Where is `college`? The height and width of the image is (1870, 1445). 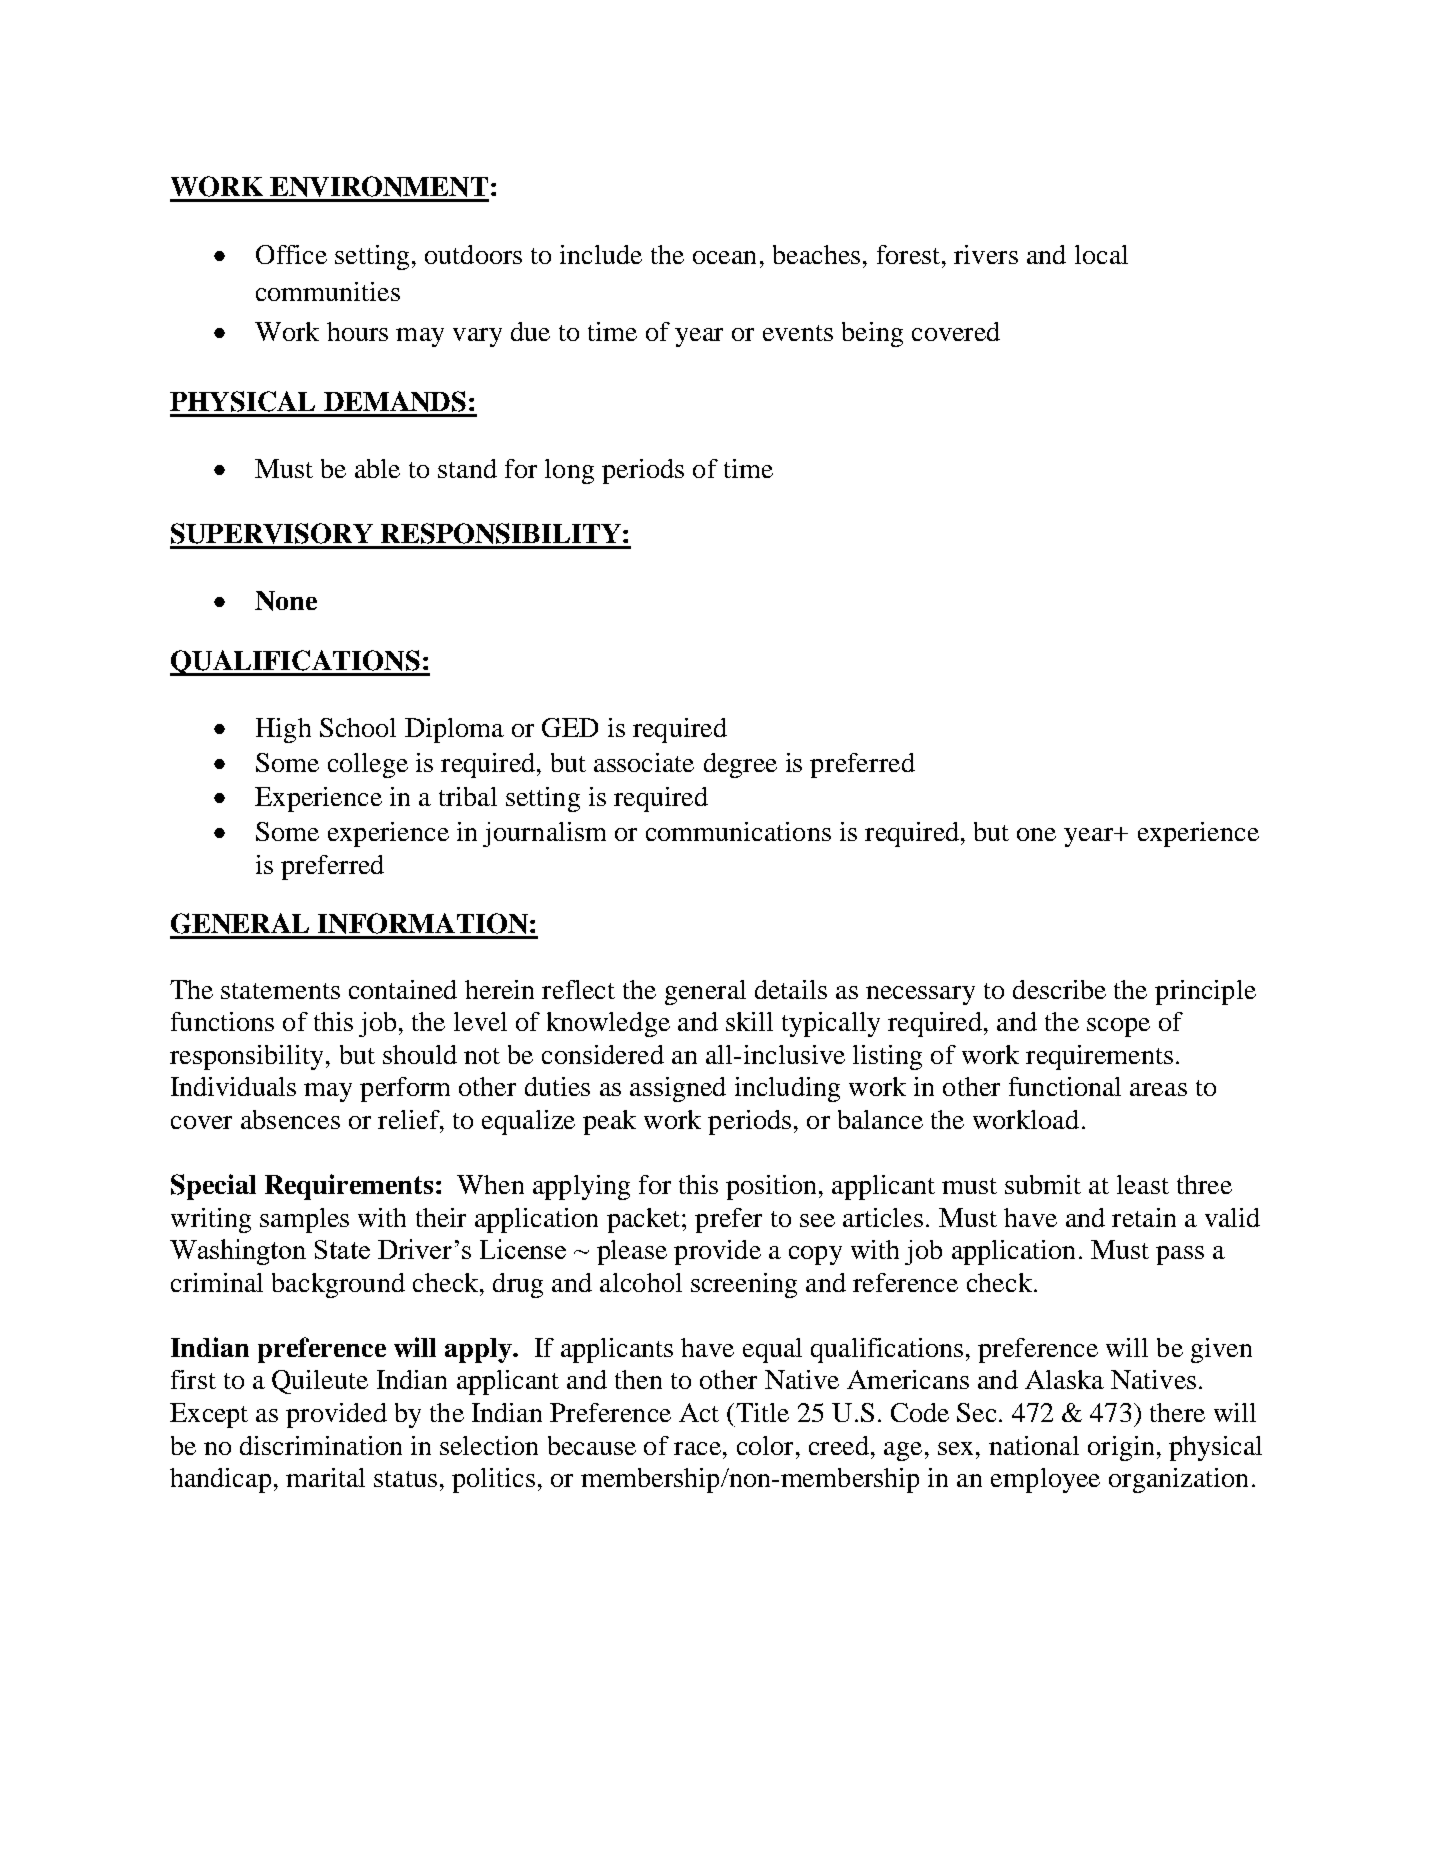
college is located at coordinates (368, 765).
